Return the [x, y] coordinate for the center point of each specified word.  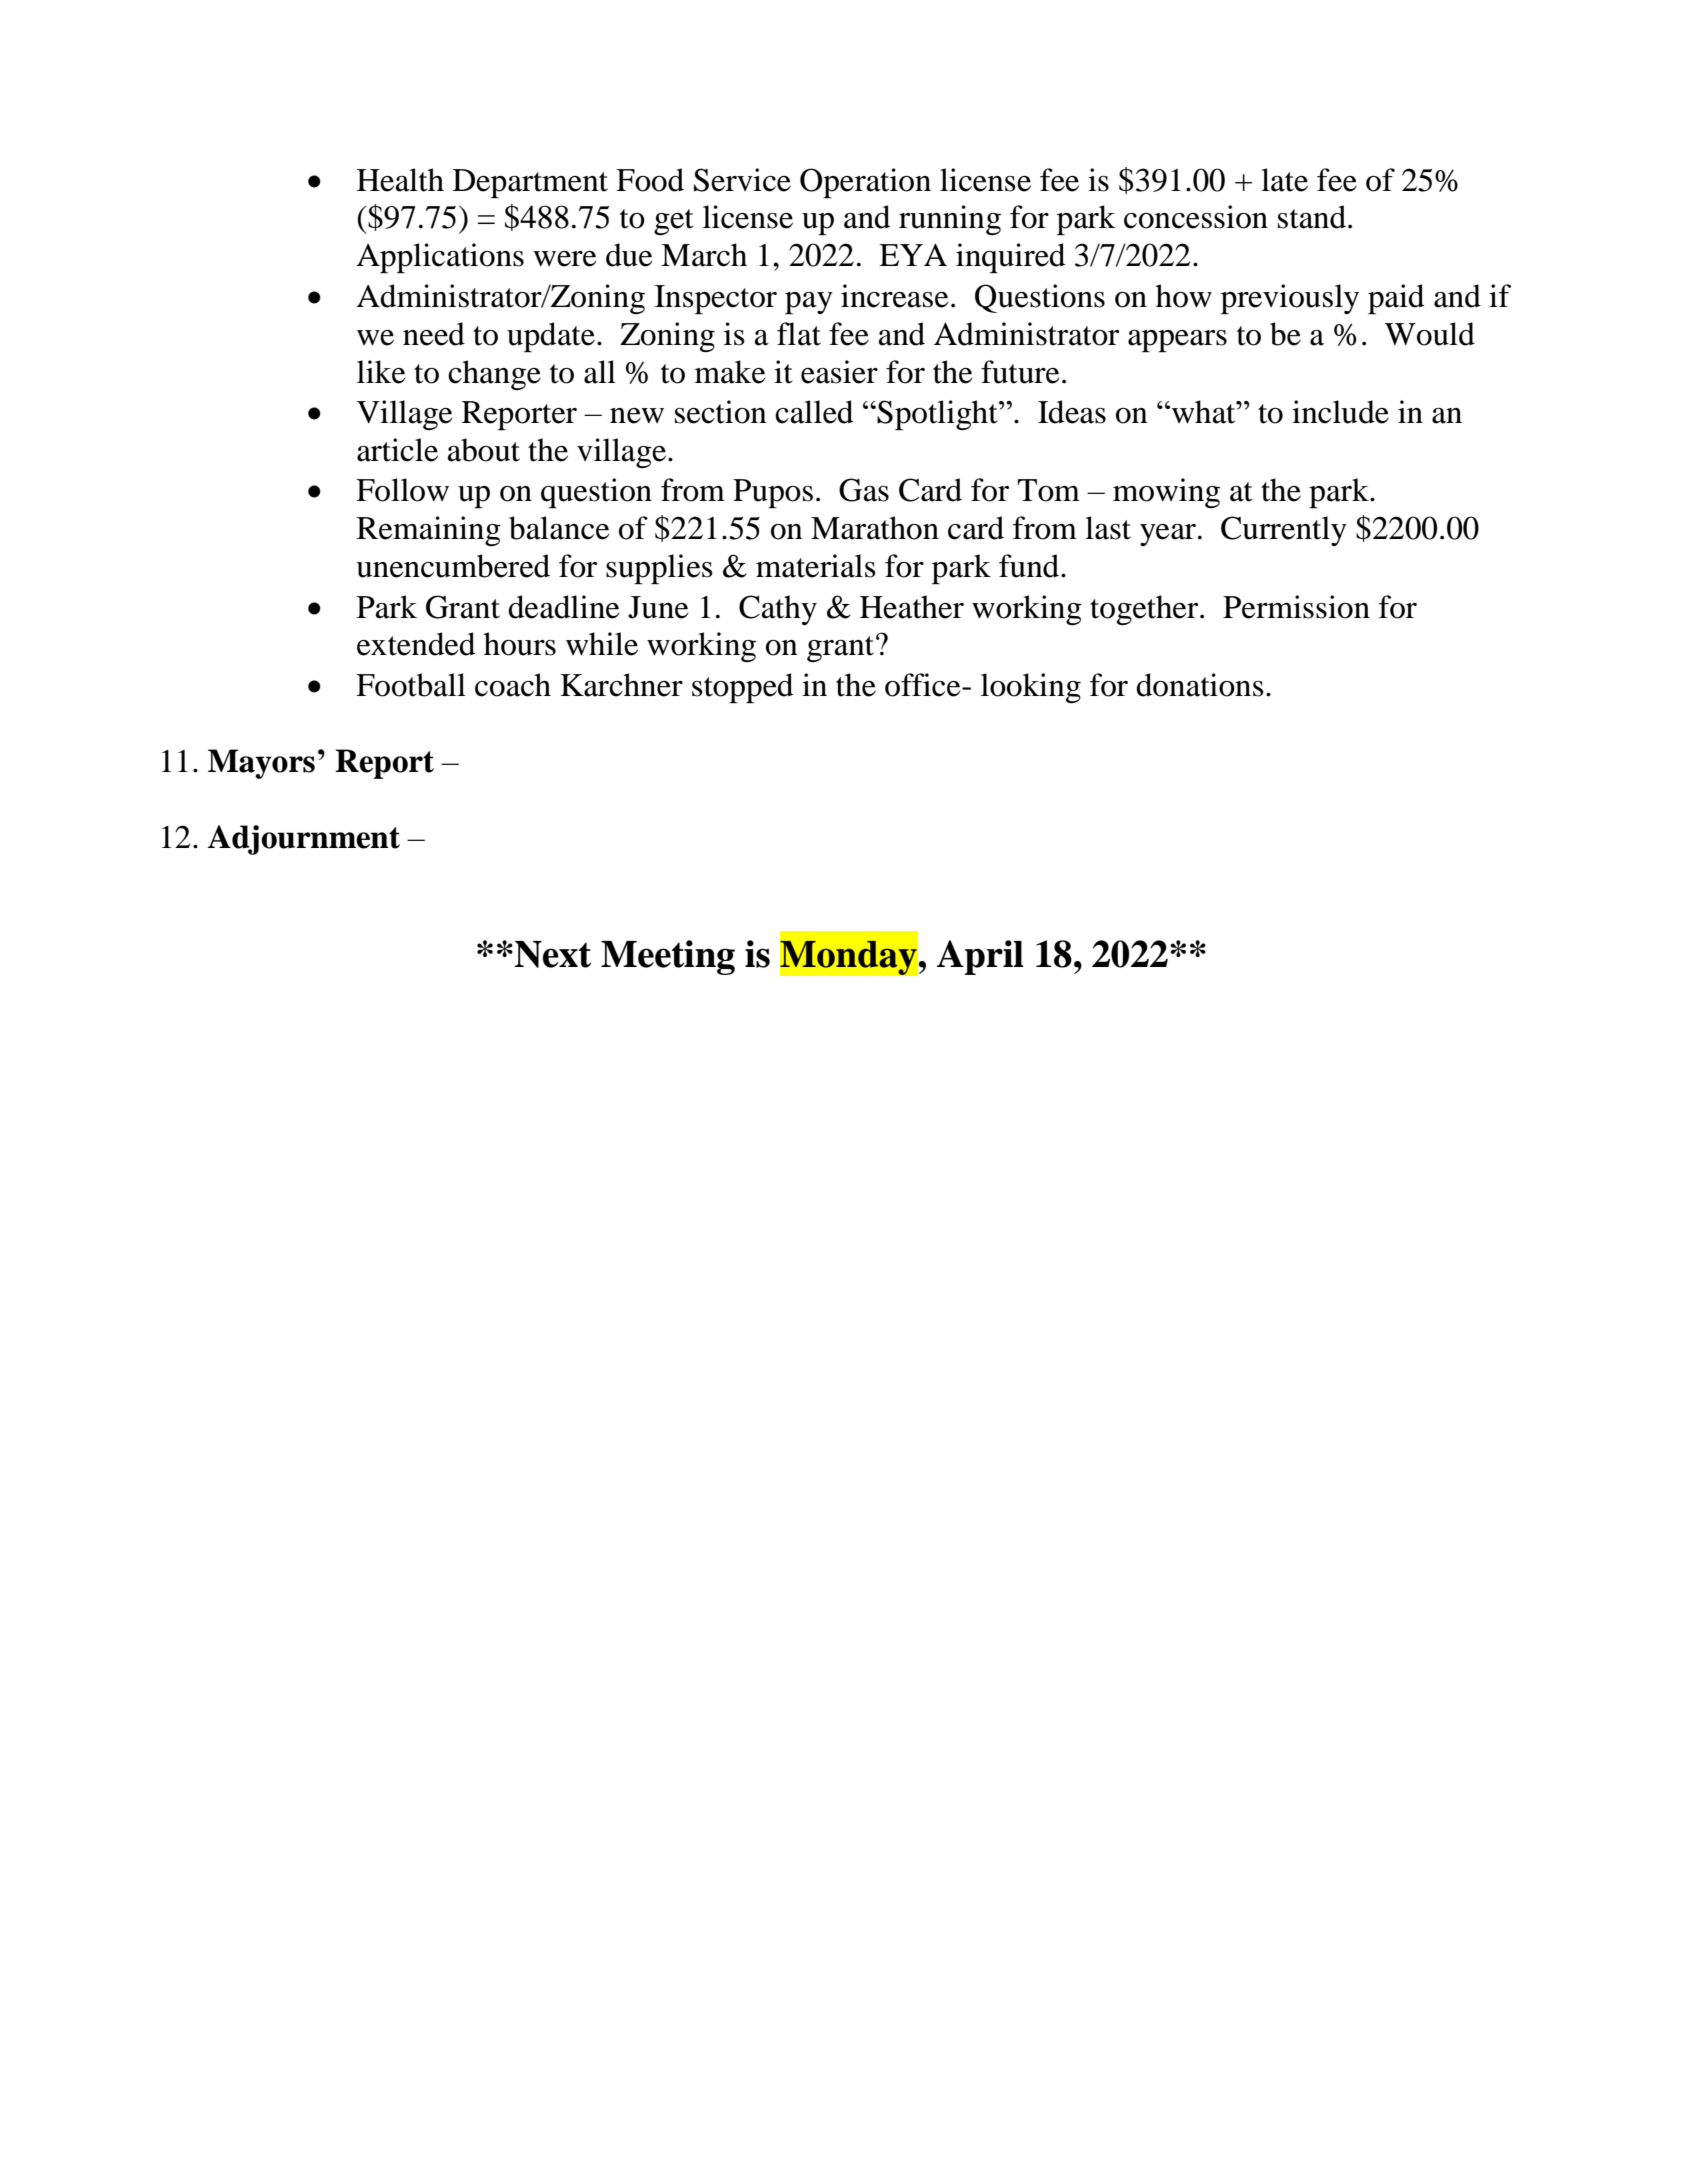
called [814, 412]
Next [553, 954]
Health [400, 180]
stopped [742, 688]
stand [1312, 217]
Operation [865, 183]
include [1340, 412]
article [397, 450]
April [980, 957]
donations [1200, 685]
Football [411, 685]
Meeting [668, 957]
